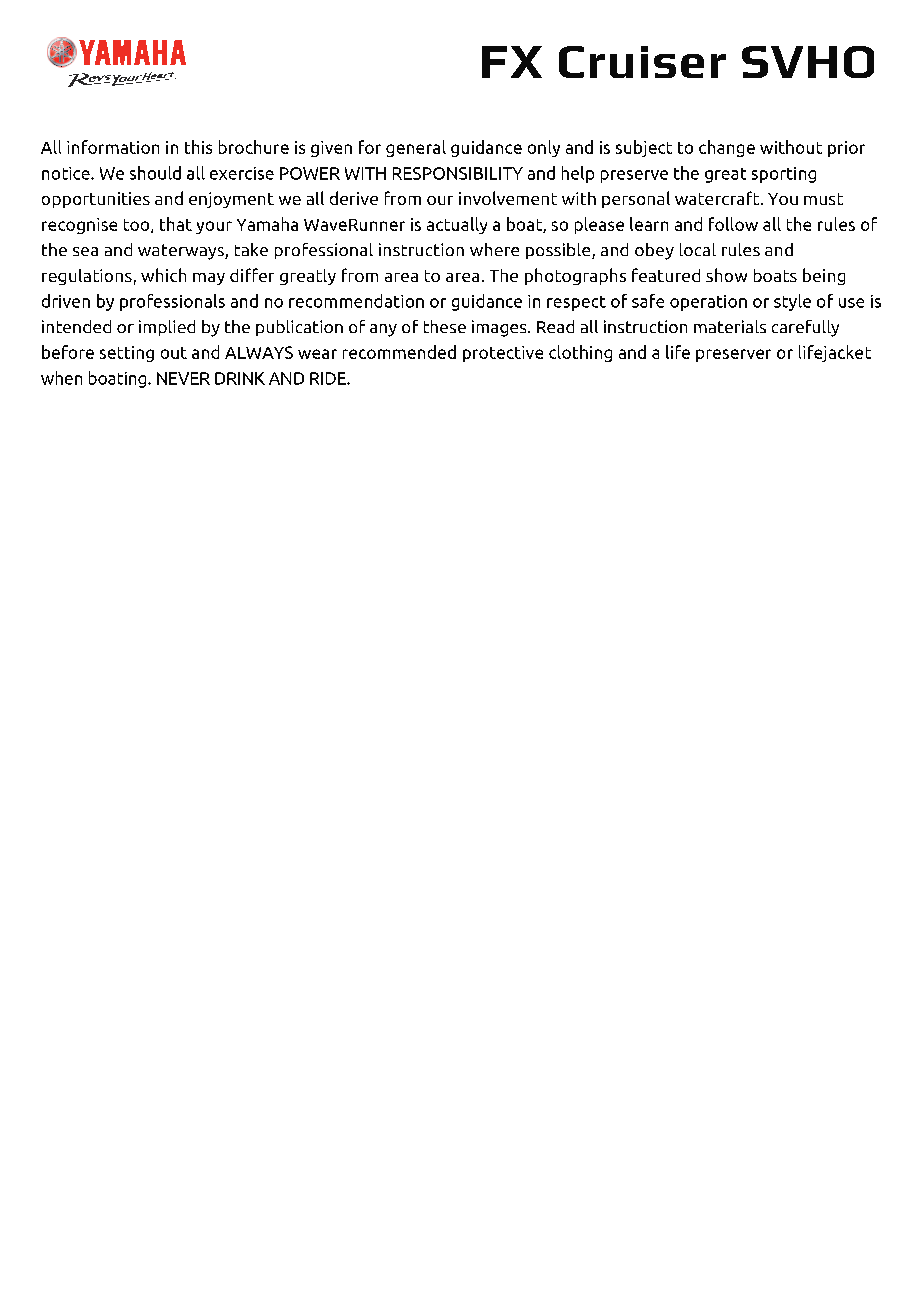 Image resolution: width=924 pixels, height=1308 pixels. Describe the element at coordinates (163, 275) in the image. I see `which` at that location.
